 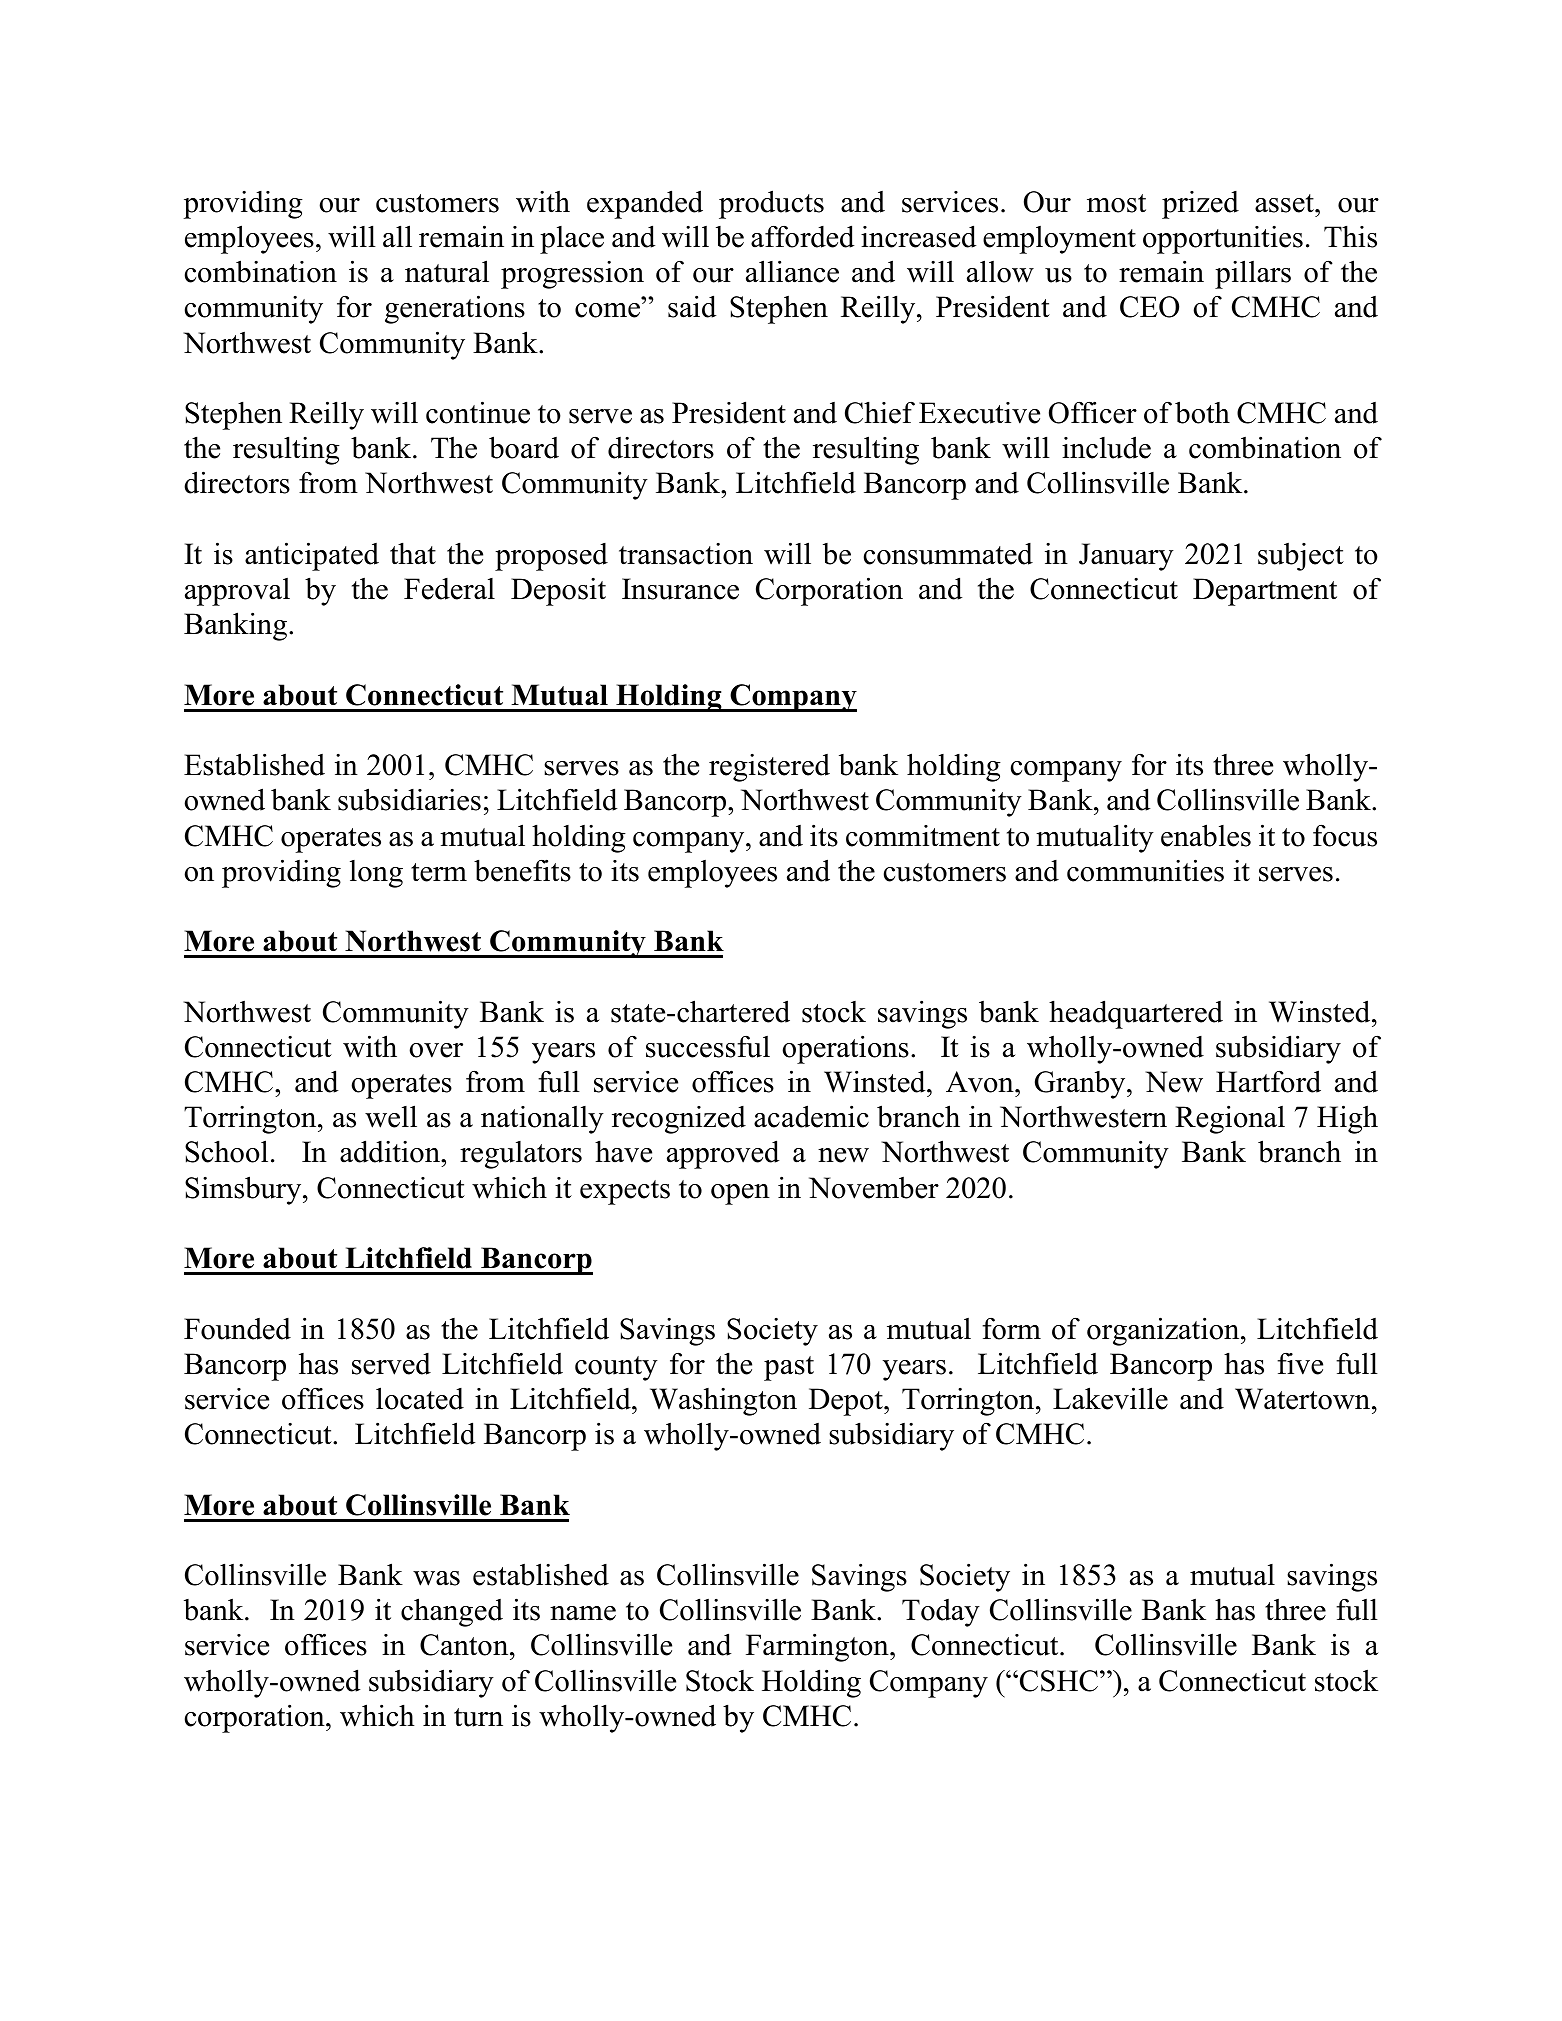 What do you see at coordinates (811, 1116) in the screenshot?
I see `academic` at bounding box center [811, 1116].
